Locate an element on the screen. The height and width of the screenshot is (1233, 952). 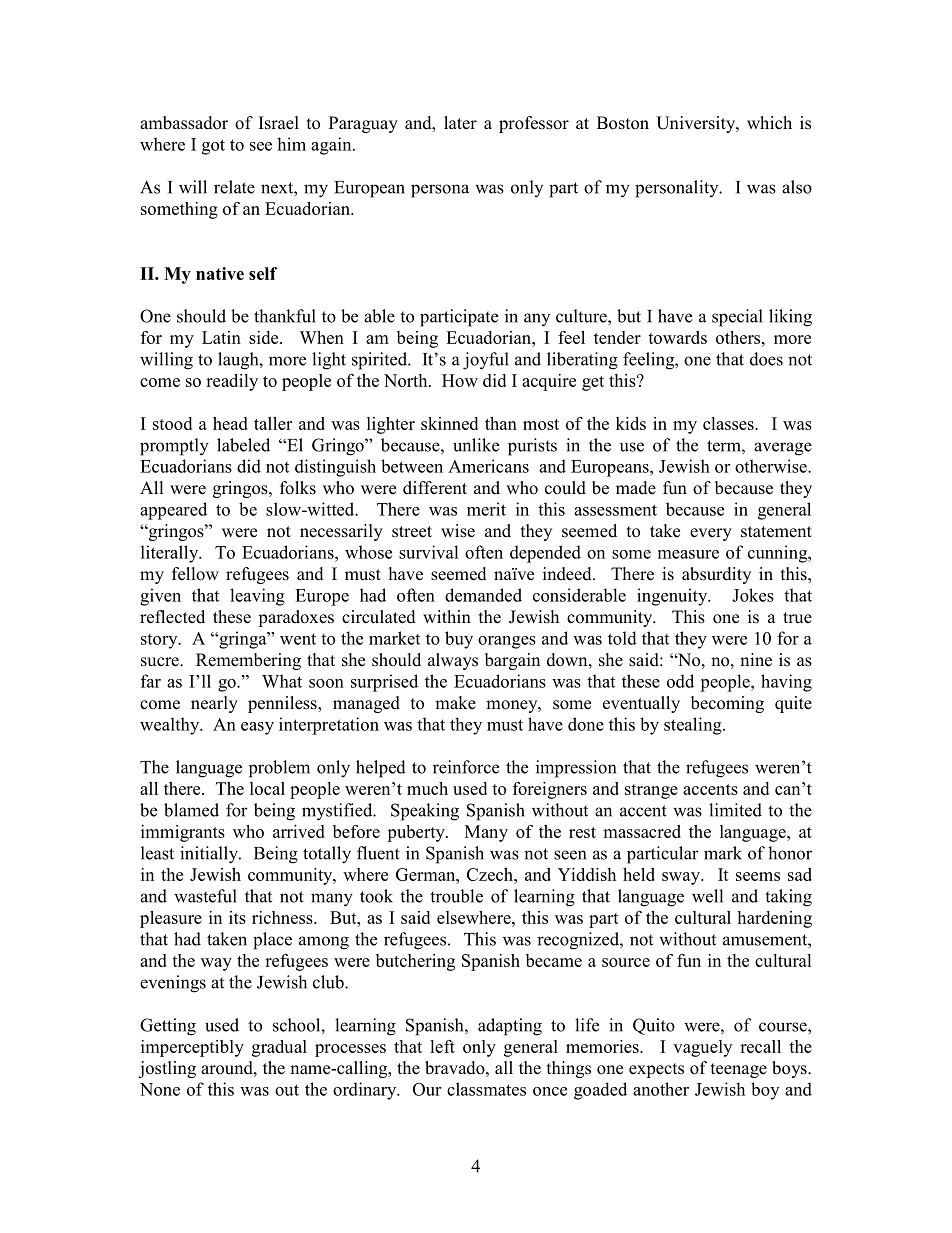
leaving is located at coordinates (257, 597).
